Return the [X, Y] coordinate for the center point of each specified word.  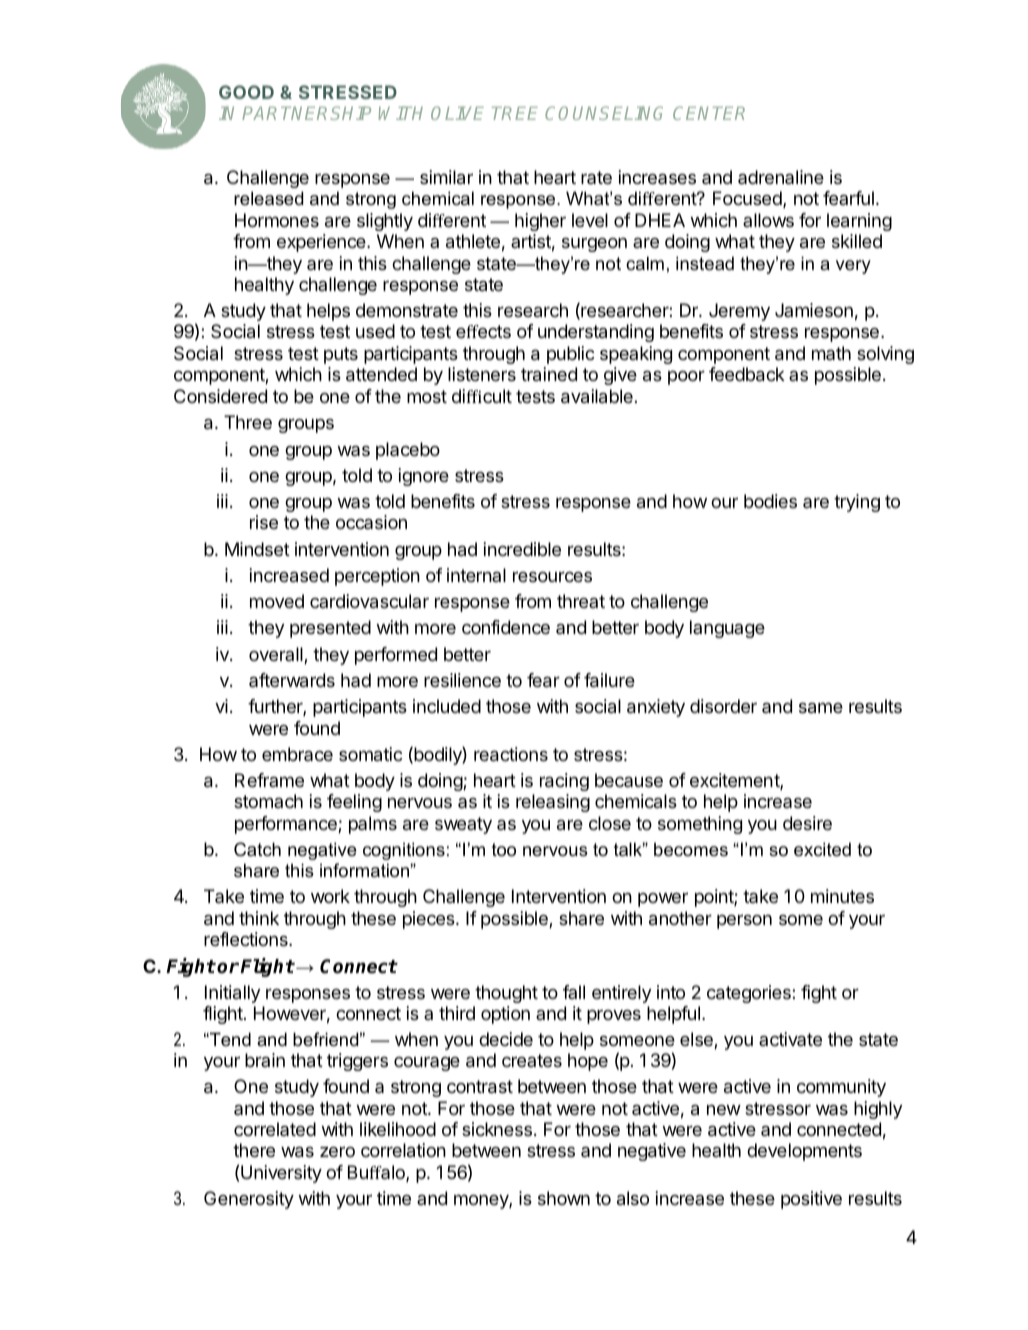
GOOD [246, 92]
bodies [770, 501]
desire [807, 823]
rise [264, 522]
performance [287, 825]
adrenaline [781, 177]
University [281, 1174]
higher [540, 222]
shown [564, 1198]
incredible [522, 549]
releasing [553, 803]
